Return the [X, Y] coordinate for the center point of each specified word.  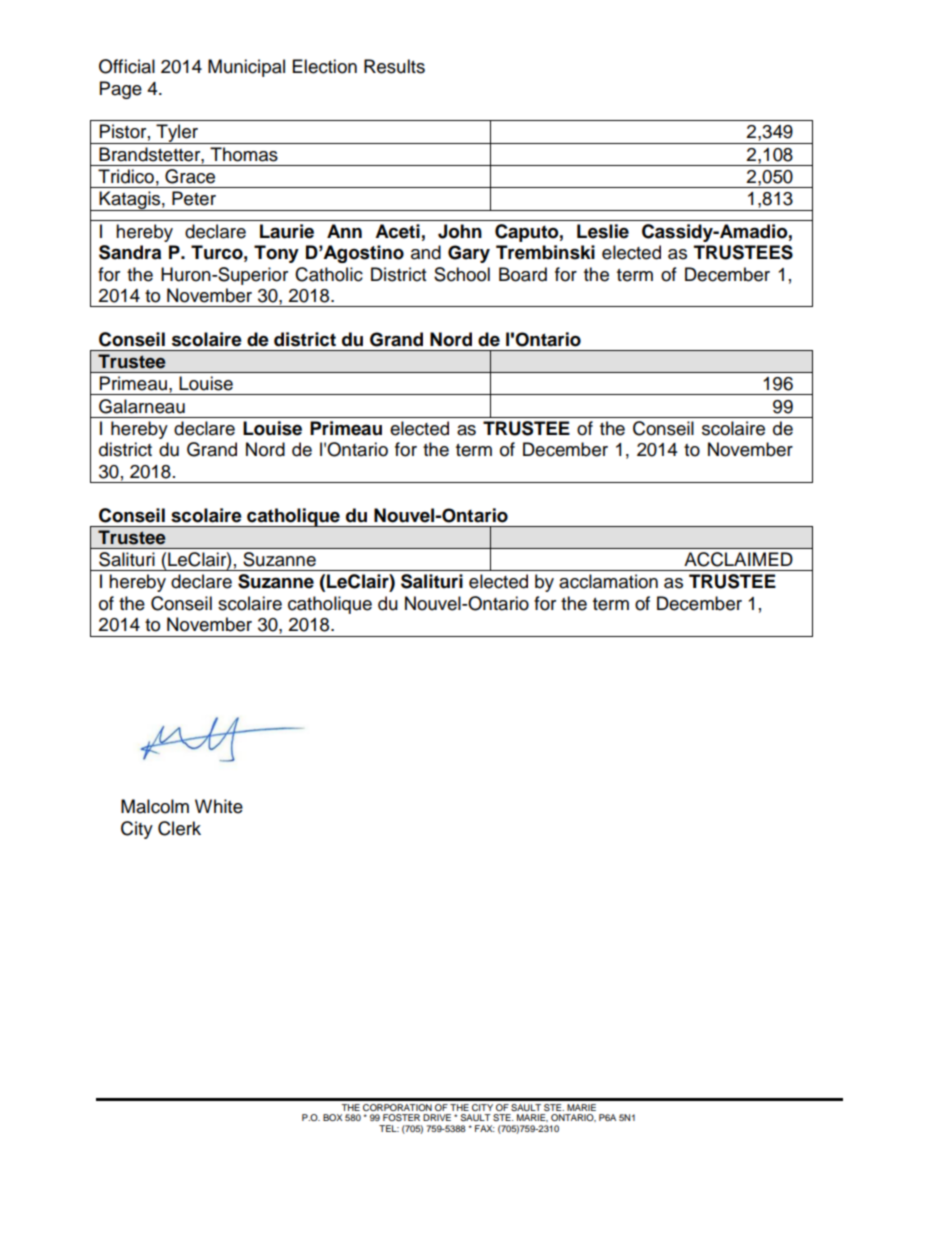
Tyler [177, 134]
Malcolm [155, 806]
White [219, 806]
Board [523, 274]
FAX [485, 1128]
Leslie [603, 231]
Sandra [130, 252]
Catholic [329, 274]
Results [394, 66]
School [462, 274]
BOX [332, 1117]
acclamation [608, 581]
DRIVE [437, 1117]
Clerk [179, 828]
